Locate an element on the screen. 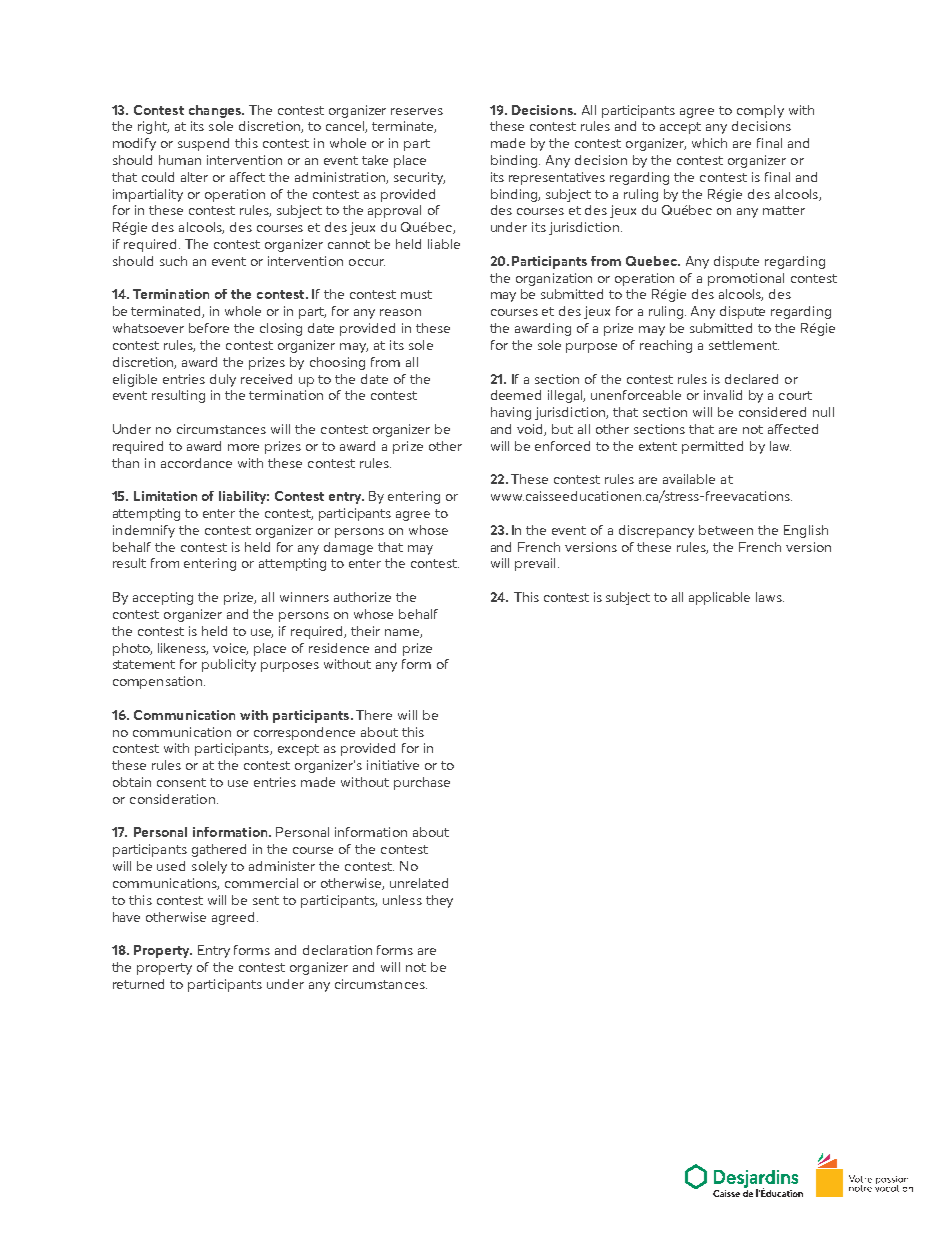 Image resolution: width=952 pixels, height=1233 pixels. unrelated is located at coordinates (419, 883).
